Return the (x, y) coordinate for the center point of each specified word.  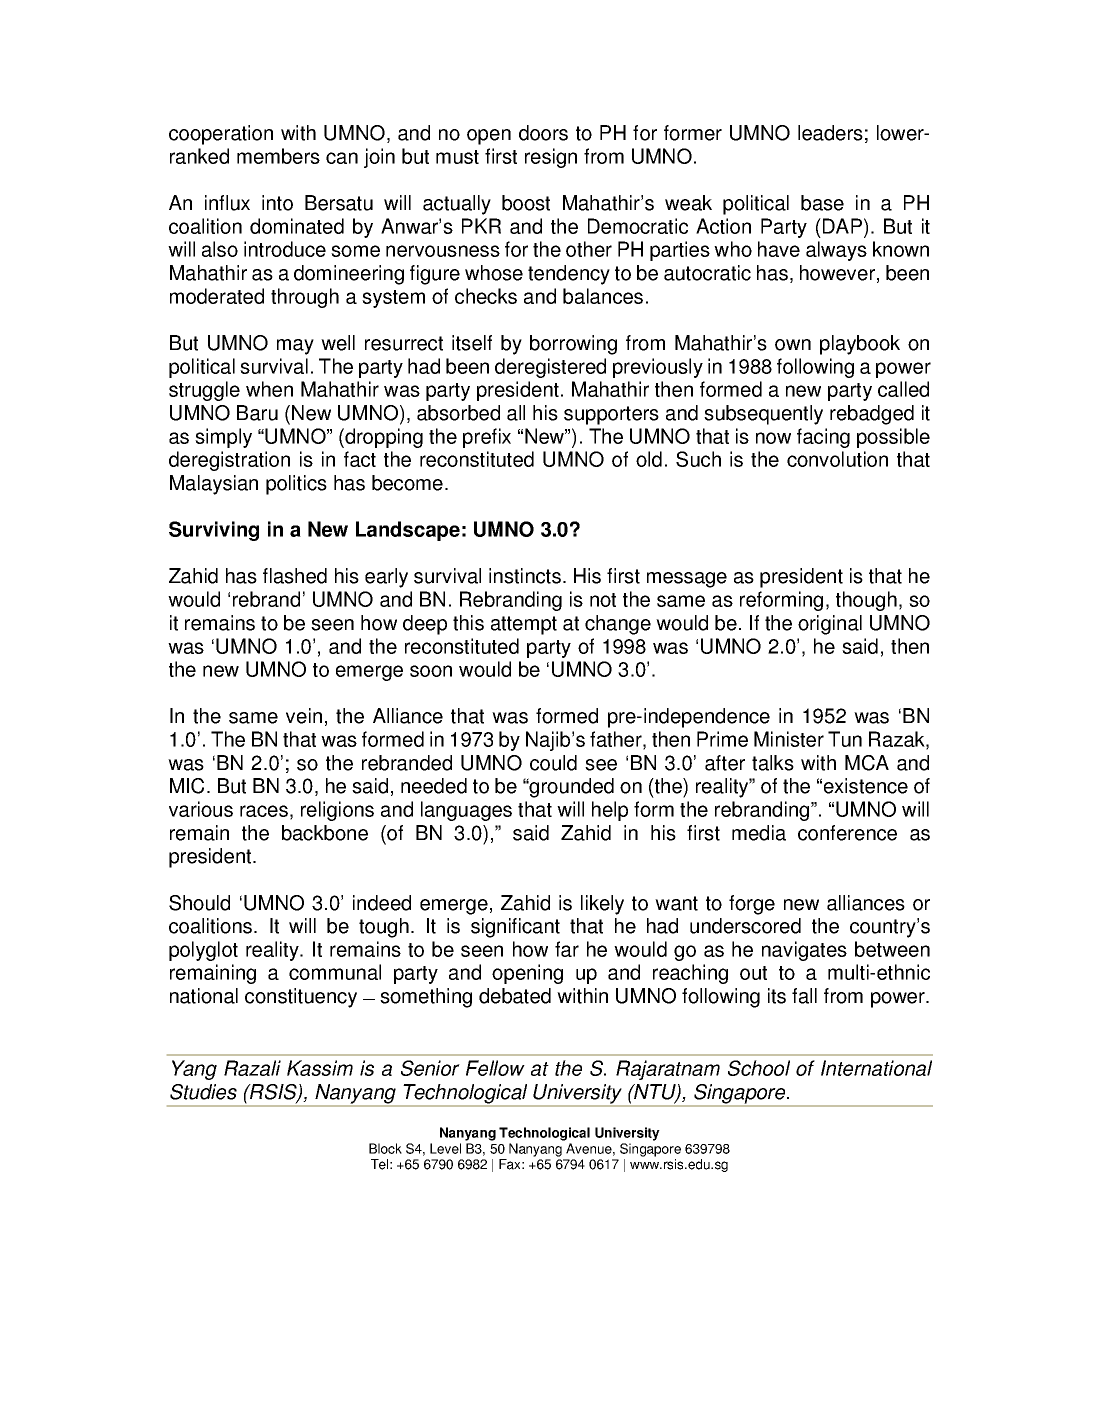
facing (823, 438)
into (277, 203)
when (269, 389)
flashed (295, 576)
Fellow (495, 1068)
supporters (611, 415)
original (830, 625)
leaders (830, 133)
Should (199, 903)
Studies (203, 1092)
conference (847, 833)
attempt (524, 625)
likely (602, 905)
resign (551, 158)
